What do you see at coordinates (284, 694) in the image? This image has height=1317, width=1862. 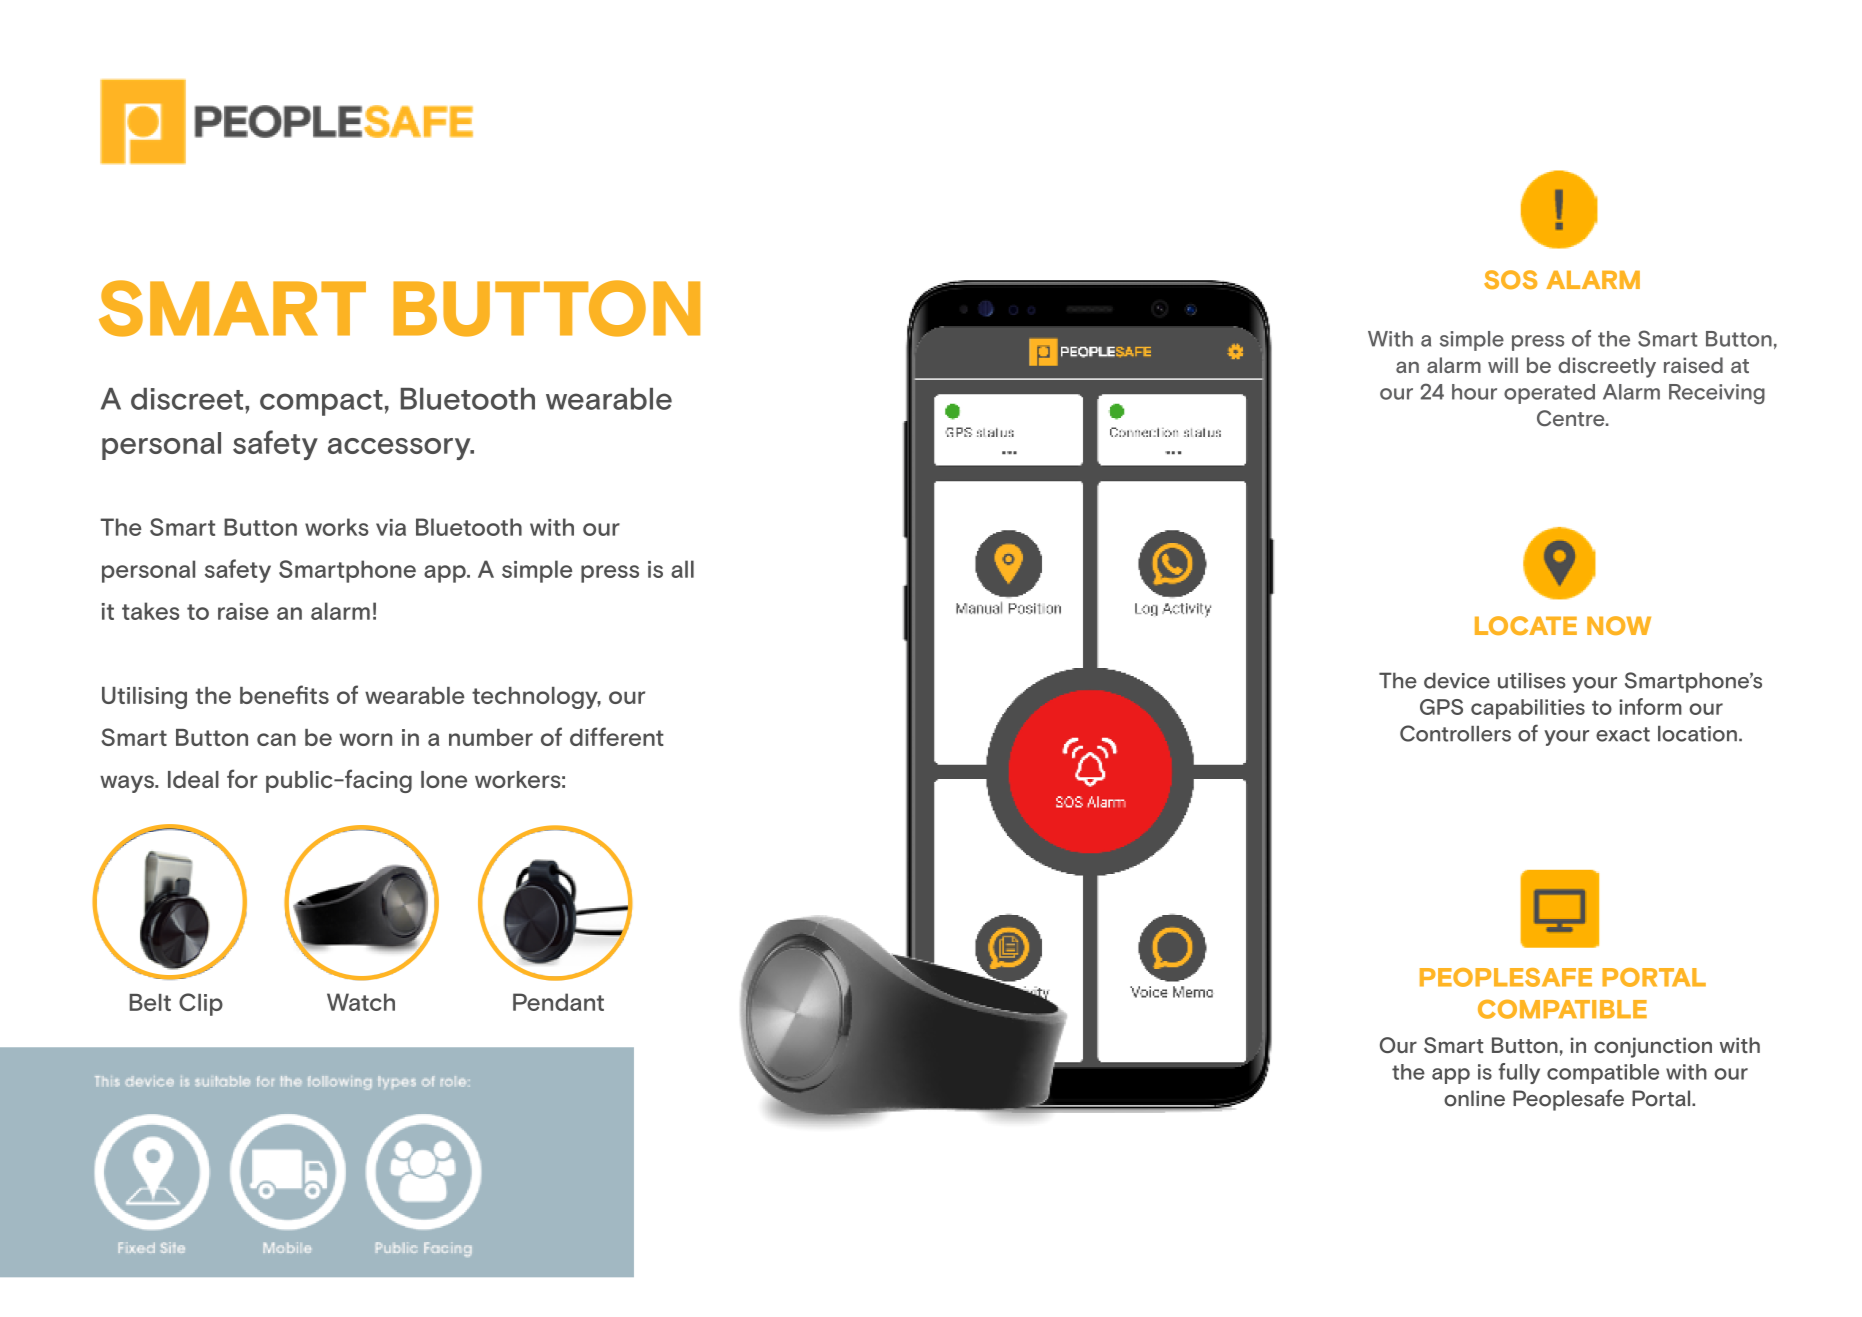 I see `benefits` at bounding box center [284, 694].
